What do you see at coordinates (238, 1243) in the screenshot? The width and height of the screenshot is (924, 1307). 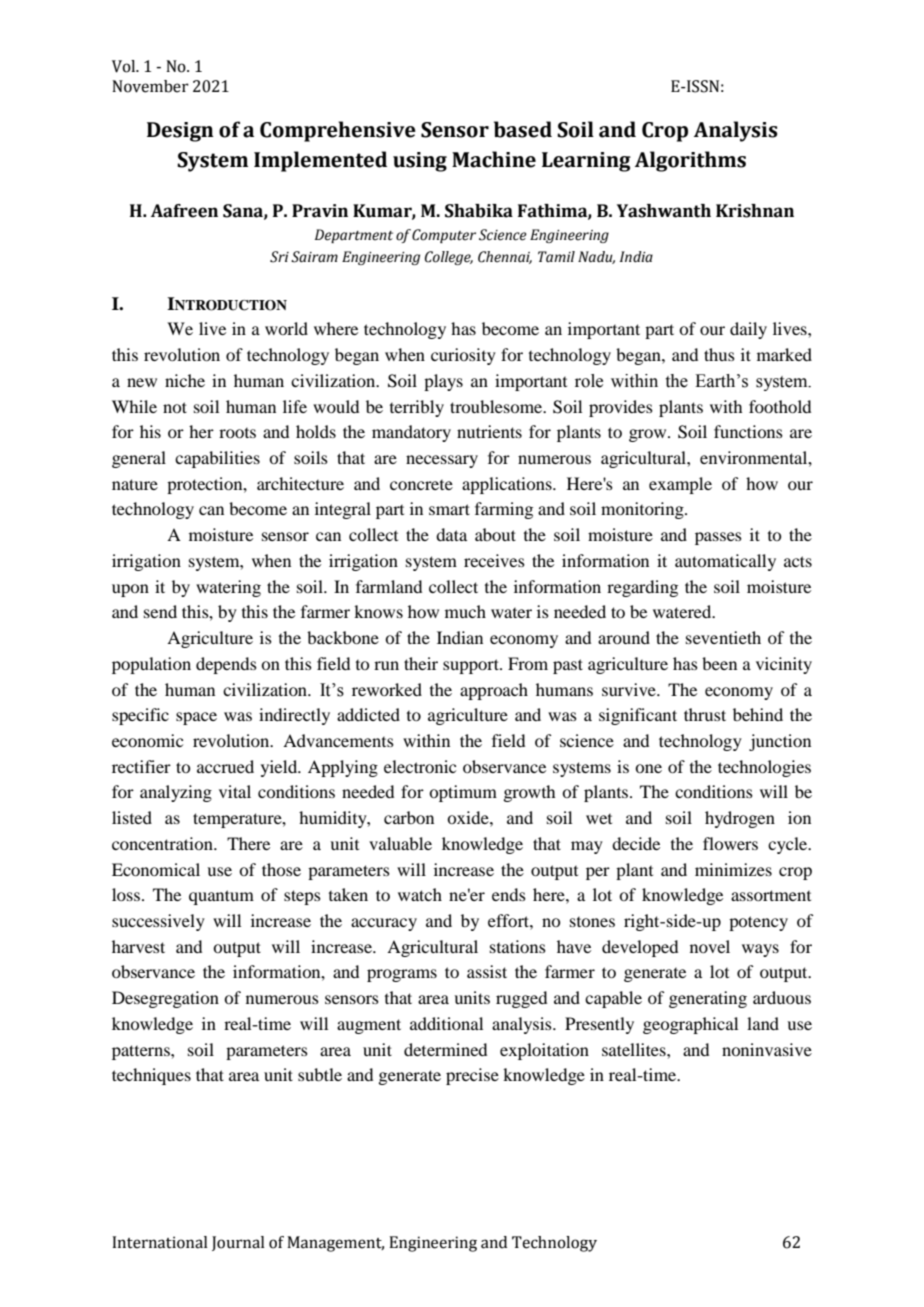 I see `Journal` at bounding box center [238, 1243].
